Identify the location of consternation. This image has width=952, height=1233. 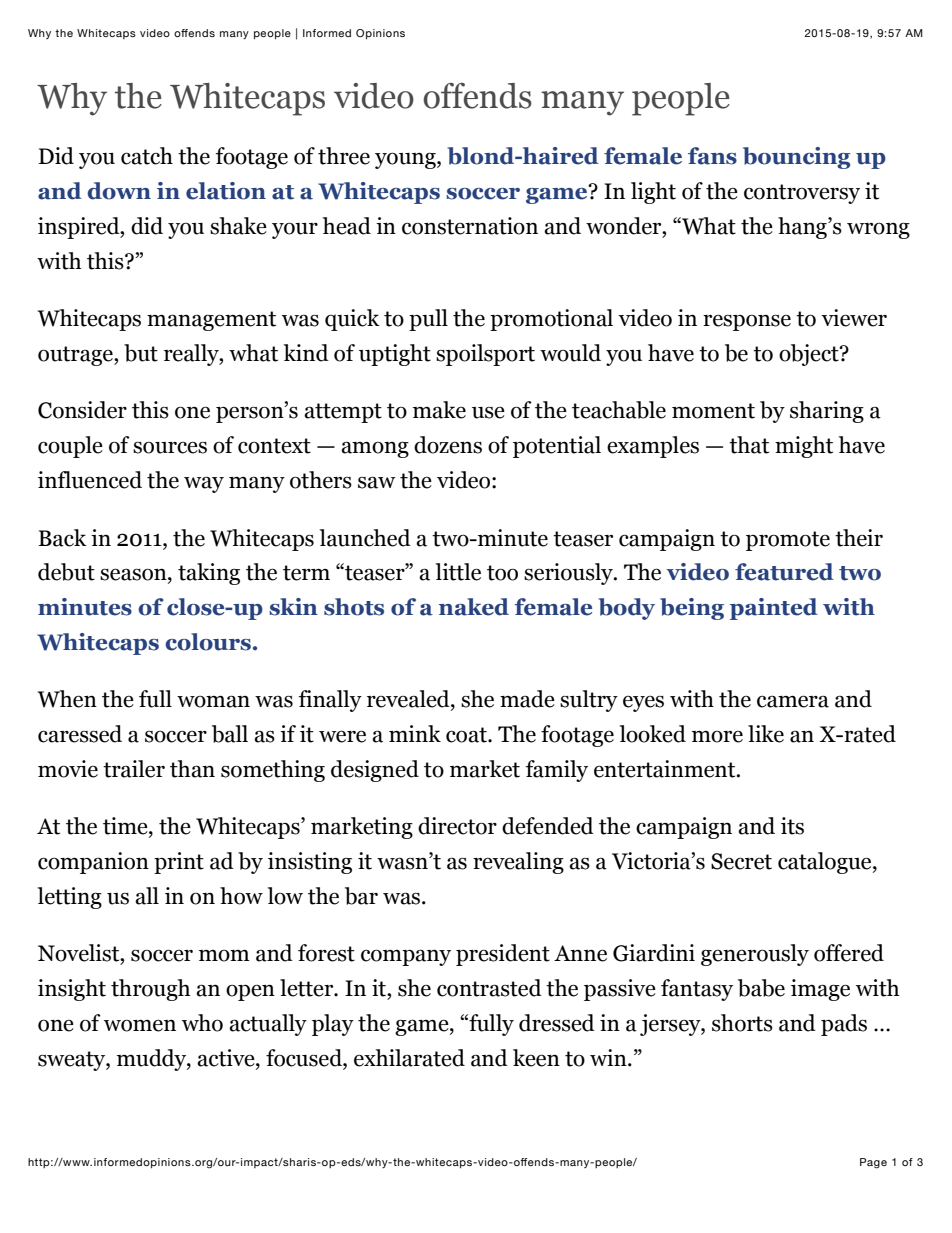
(470, 226).
